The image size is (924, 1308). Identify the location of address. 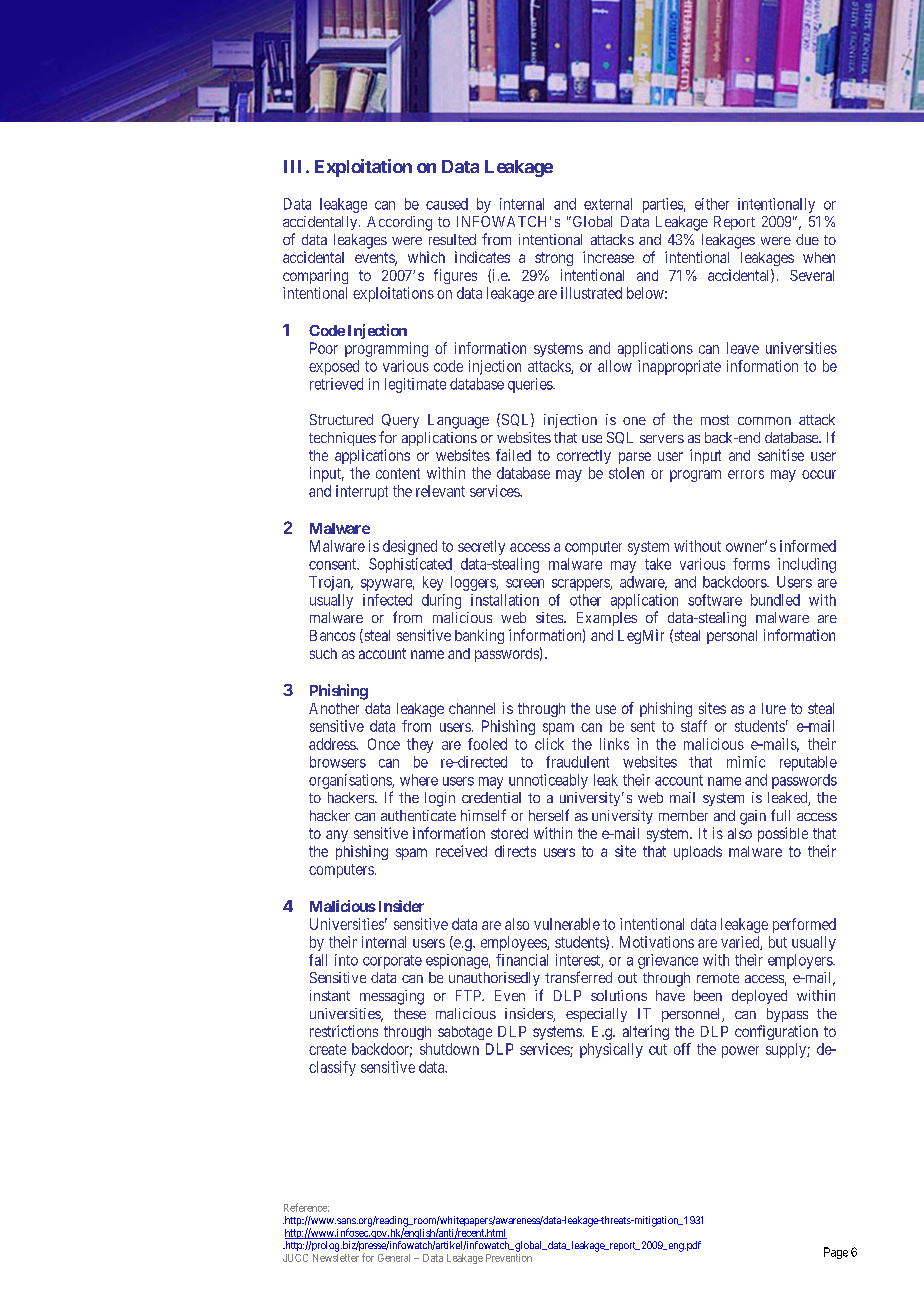
(333, 744).
